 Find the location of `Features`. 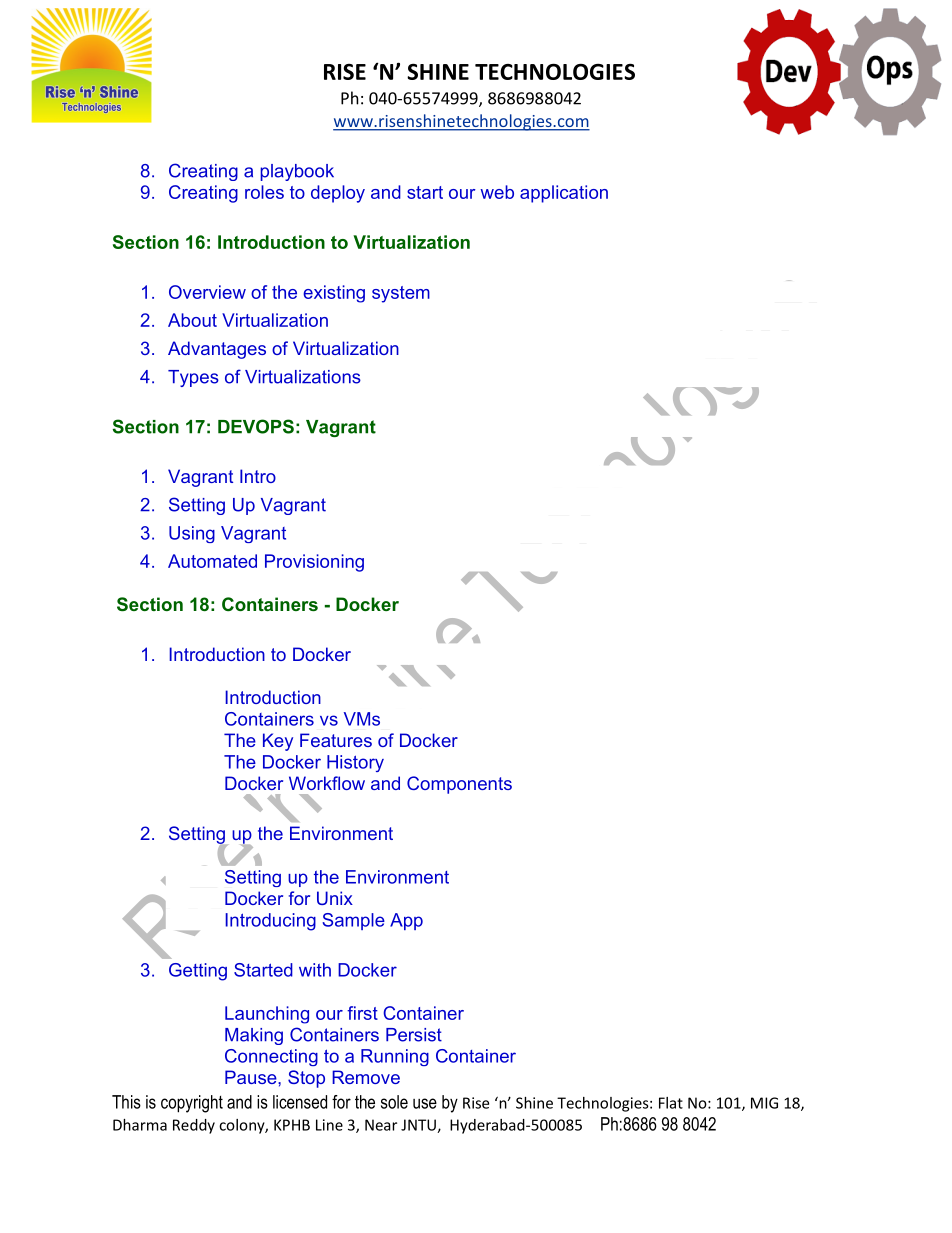

Features is located at coordinates (336, 740).
